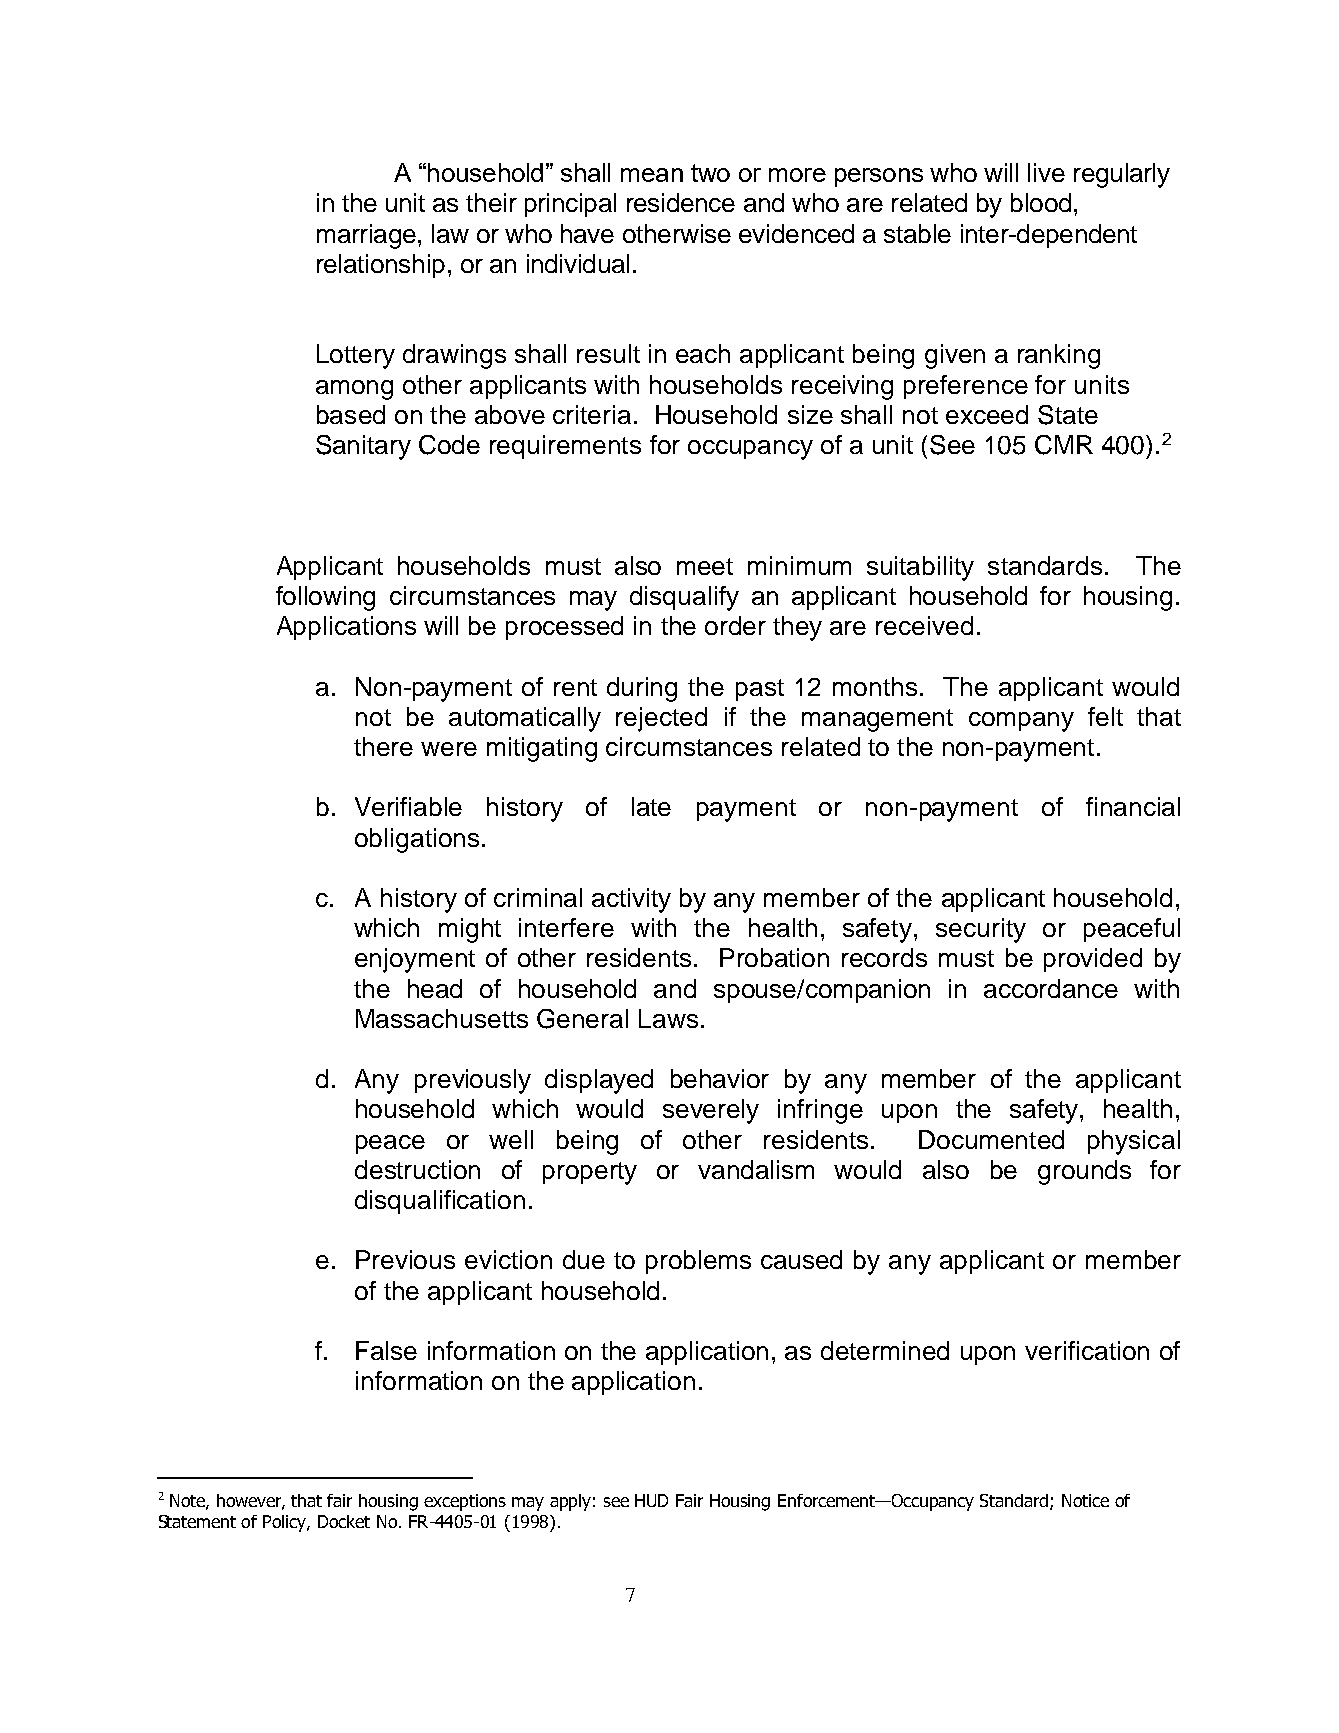 This screenshot has width=1339, height=1733. Describe the element at coordinates (705, 566) in the screenshot. I see `meet` at that location.
